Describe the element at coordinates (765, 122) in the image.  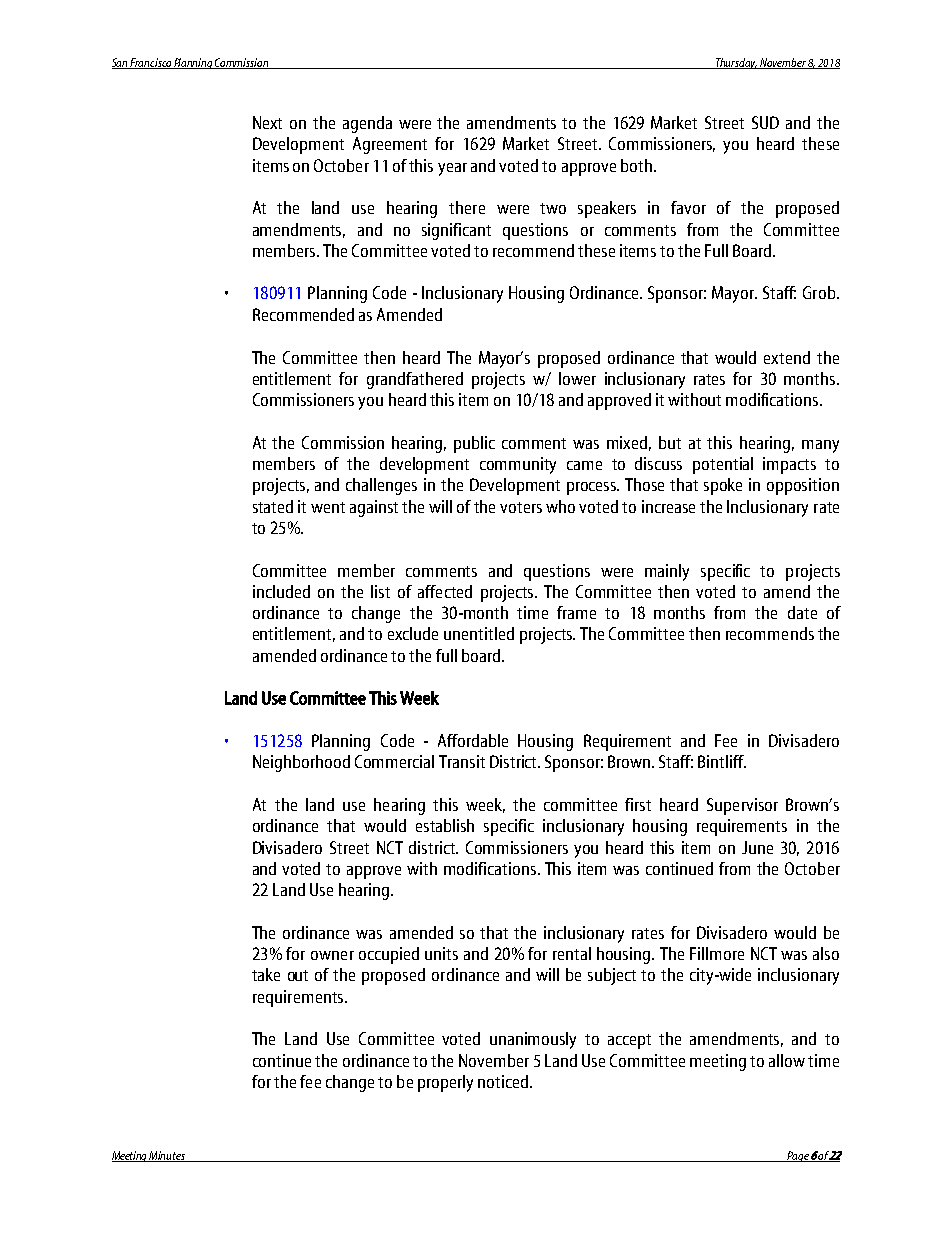
I see `SUD` at that location.
